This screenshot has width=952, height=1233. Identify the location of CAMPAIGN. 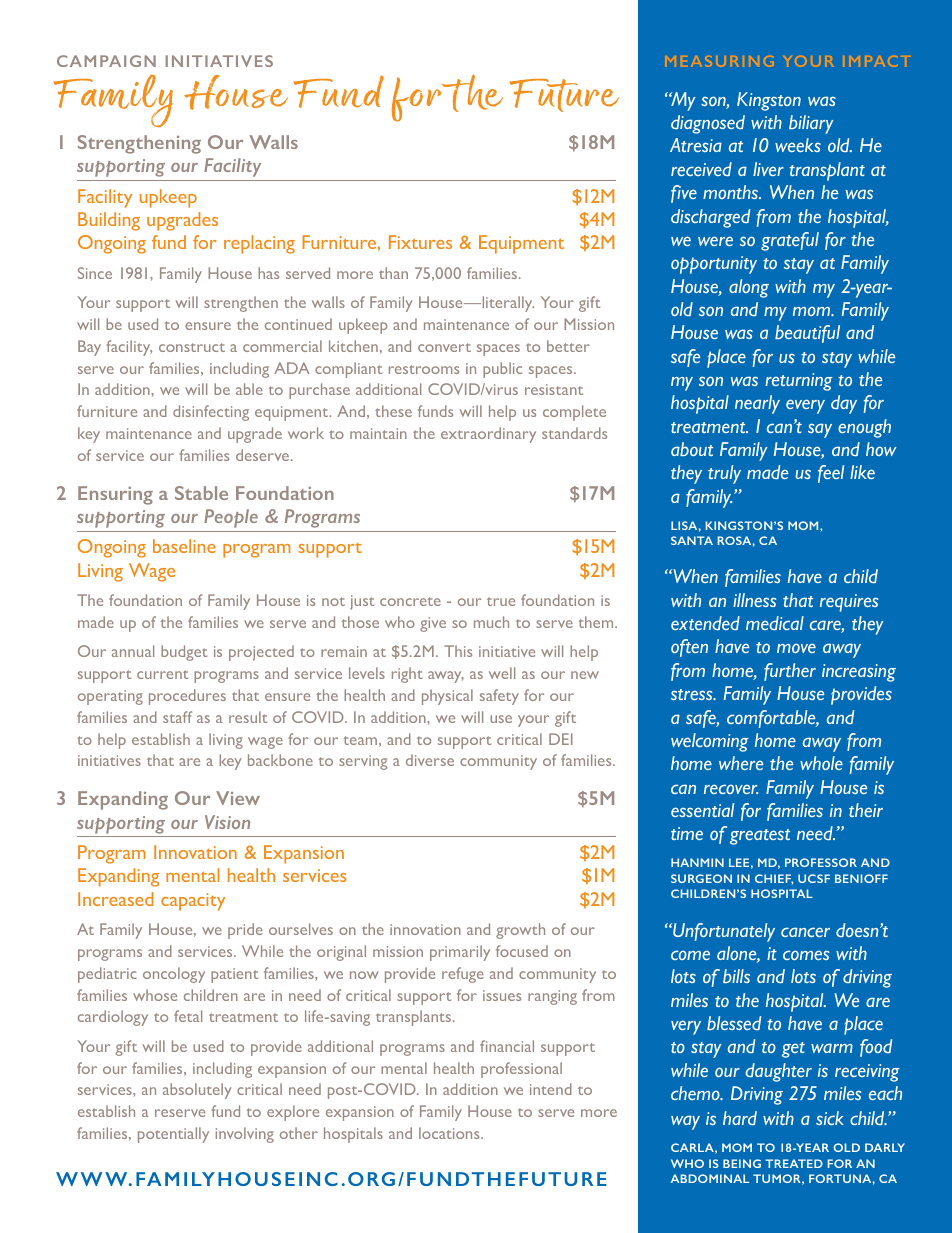
(106, 61).
